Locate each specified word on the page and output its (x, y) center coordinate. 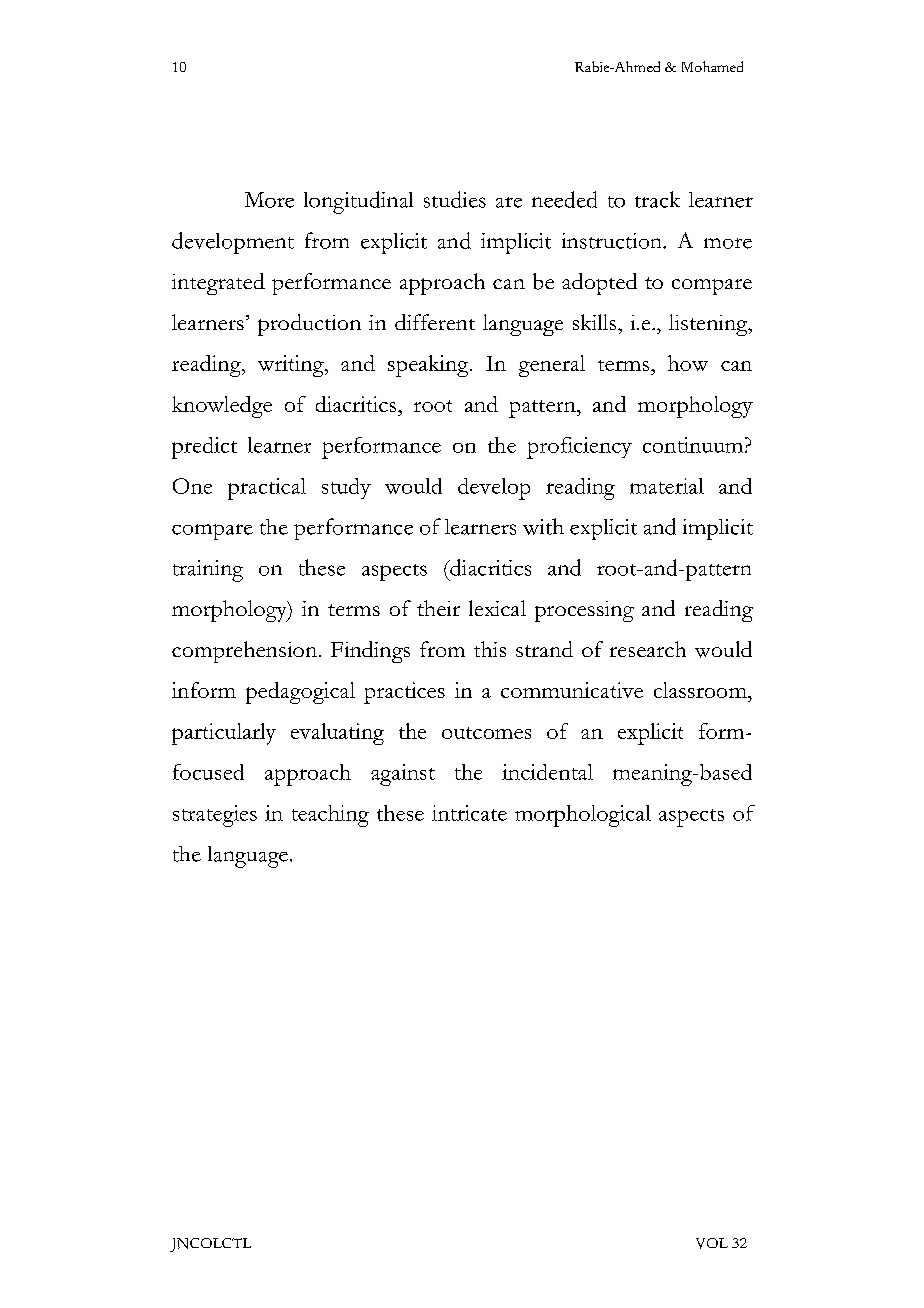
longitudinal (358, 202)
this (490, 649)
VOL (712, 1243)
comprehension (246, 652)
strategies (215, 816)
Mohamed (712, 66)
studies (455, 199)
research (648, 649)
